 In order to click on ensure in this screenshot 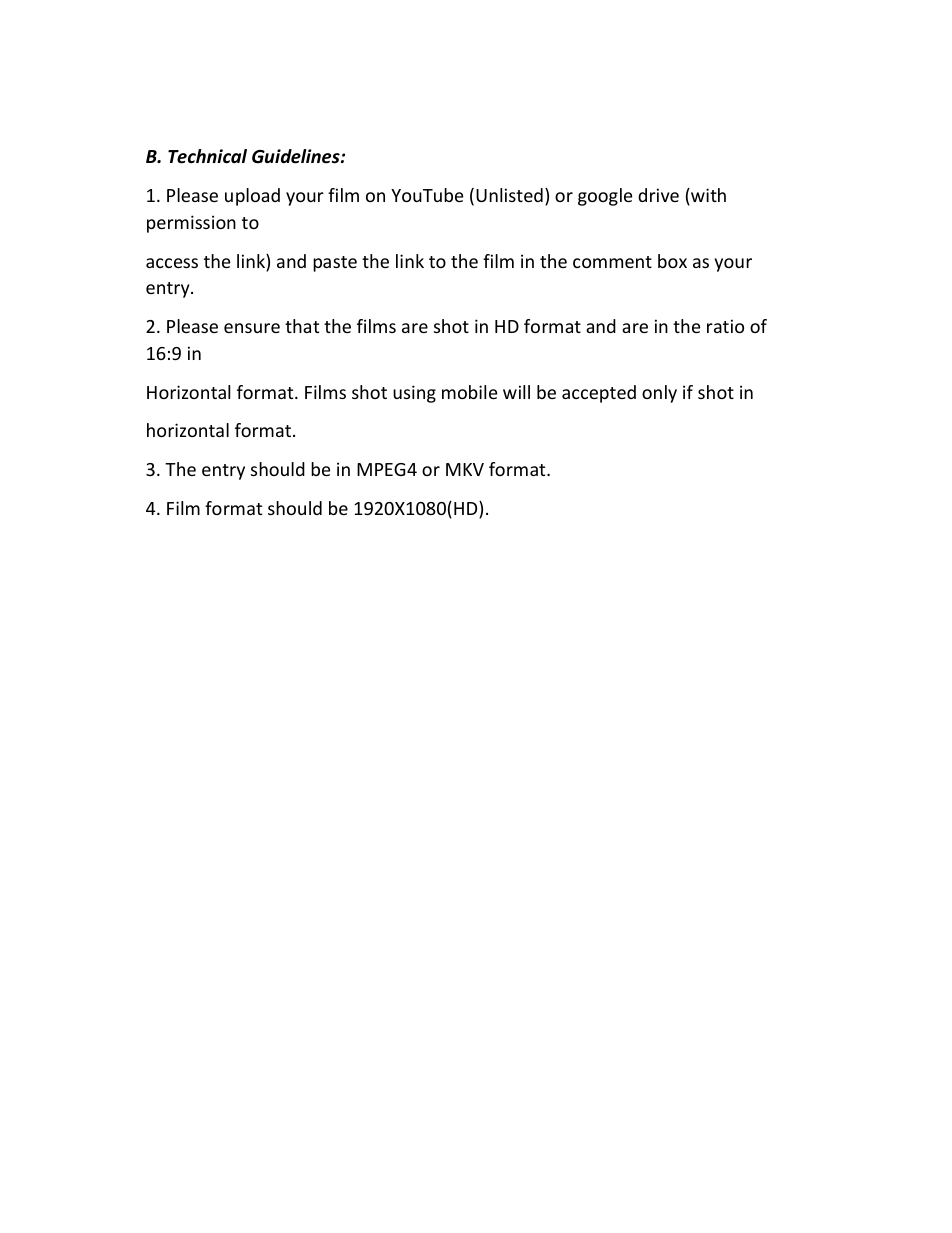, I will do `click(252, 328)`.
